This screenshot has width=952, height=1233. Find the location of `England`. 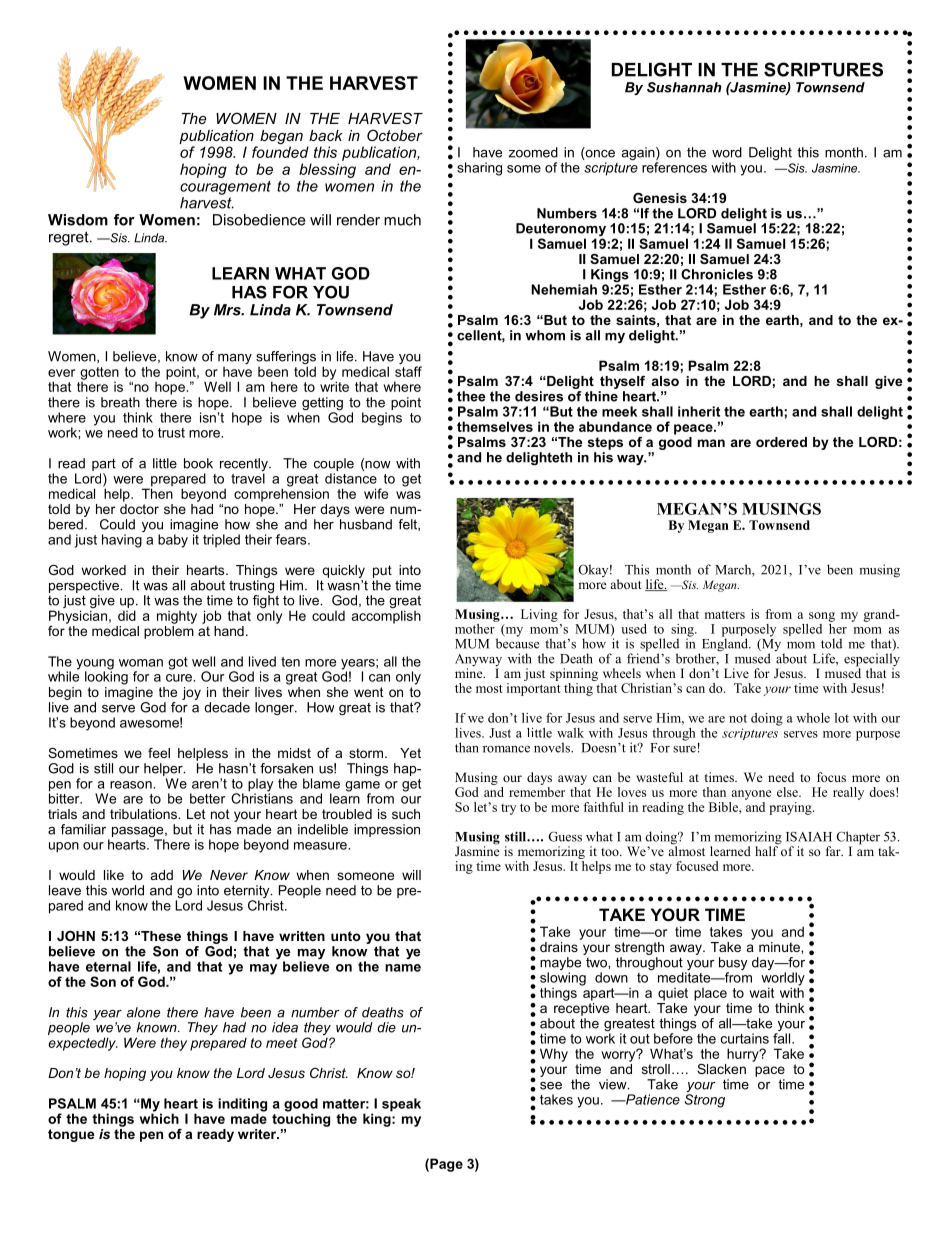

England is located at coordinates (725, 645).
